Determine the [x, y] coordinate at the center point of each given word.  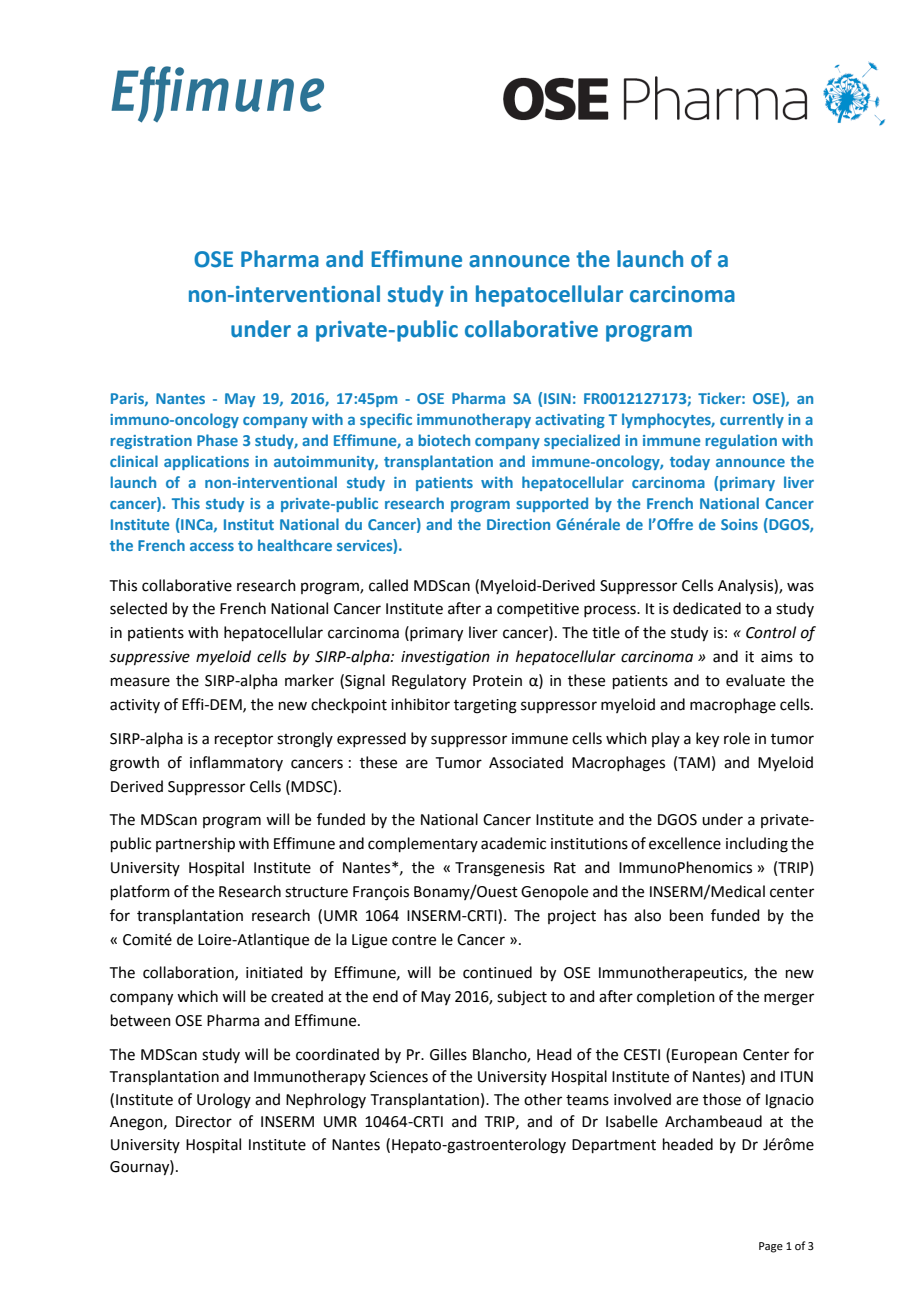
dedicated [707, 608]
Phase [217, 440]
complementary [423, 844]
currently [752, 420]
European [704, 1056]
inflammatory [236, 763]
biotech [444, 440]
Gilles [448, 1054]
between [141, 1020]
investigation [445, 658]
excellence [685, 843]
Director [204, 1122]
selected [138, 608]
